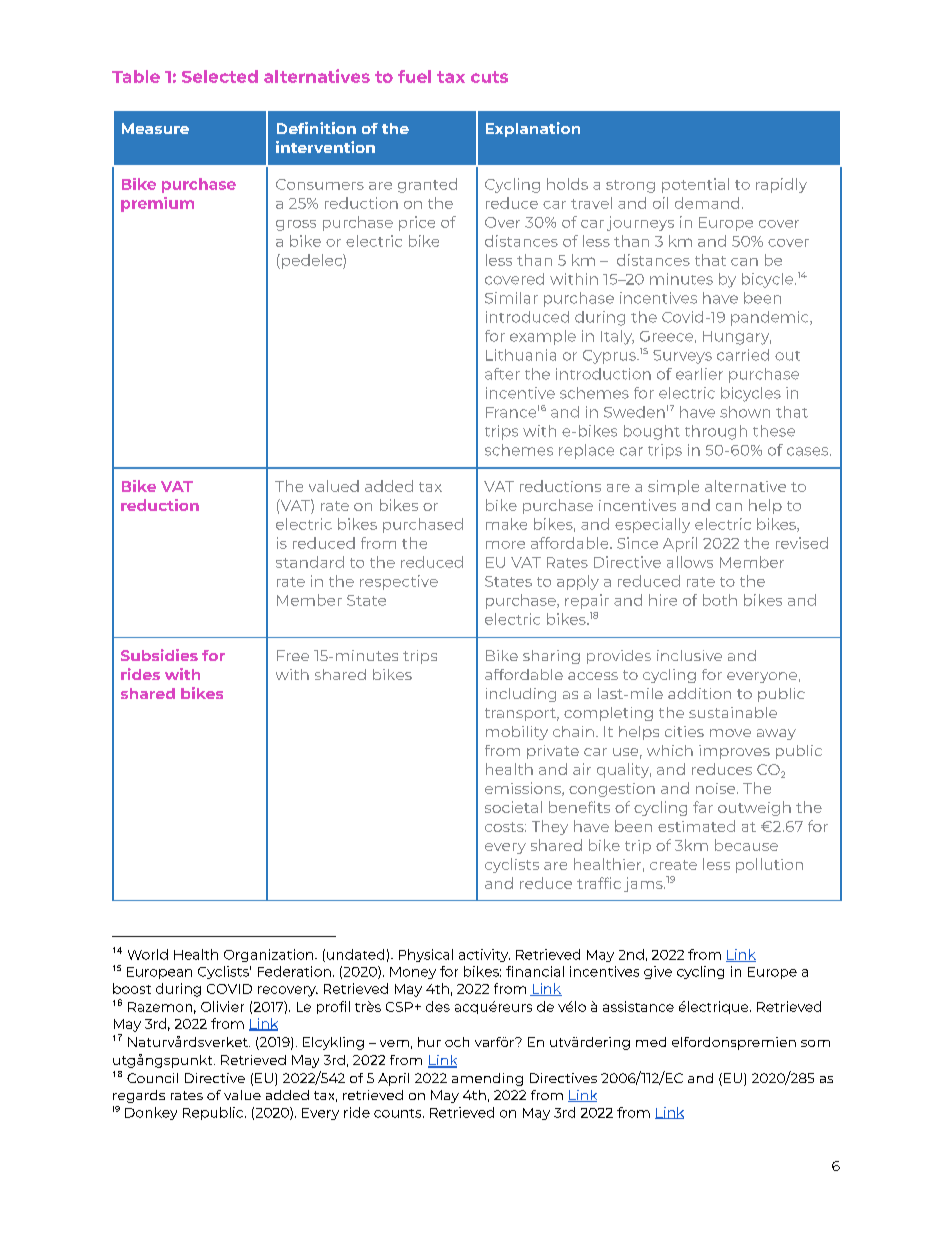 The width and height of the document is (952, 1233). I want to click on amending, so click(487, 1079).
